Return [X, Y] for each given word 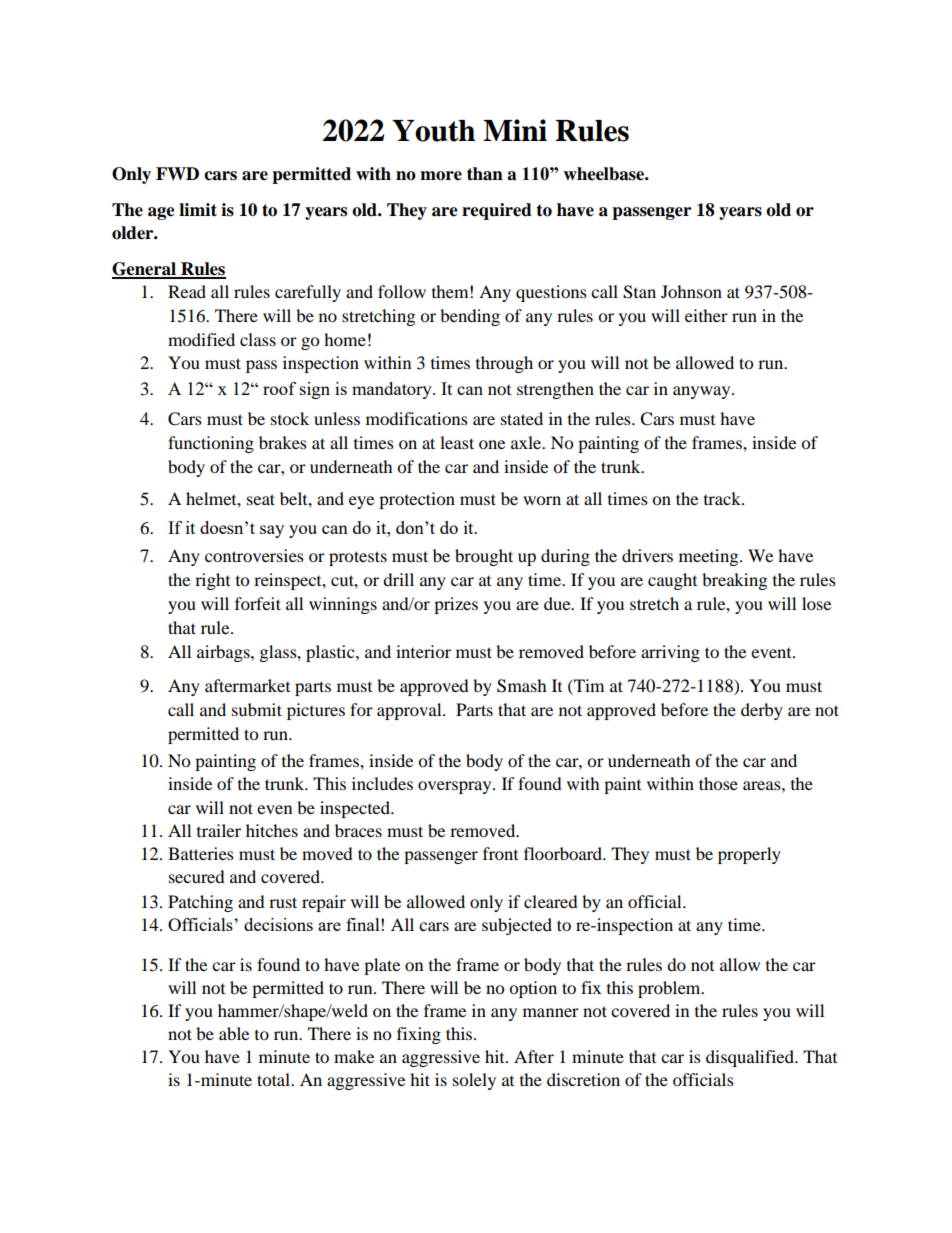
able [234, 1033]
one [492, 444]
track [723, 498]
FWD [177, 173]
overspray [456, 787]
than [485, 174]
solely [474, 1081]
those [718, 783]
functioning [211, 444]
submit [257, 709]
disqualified [751, 1058]
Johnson [691, 291]
